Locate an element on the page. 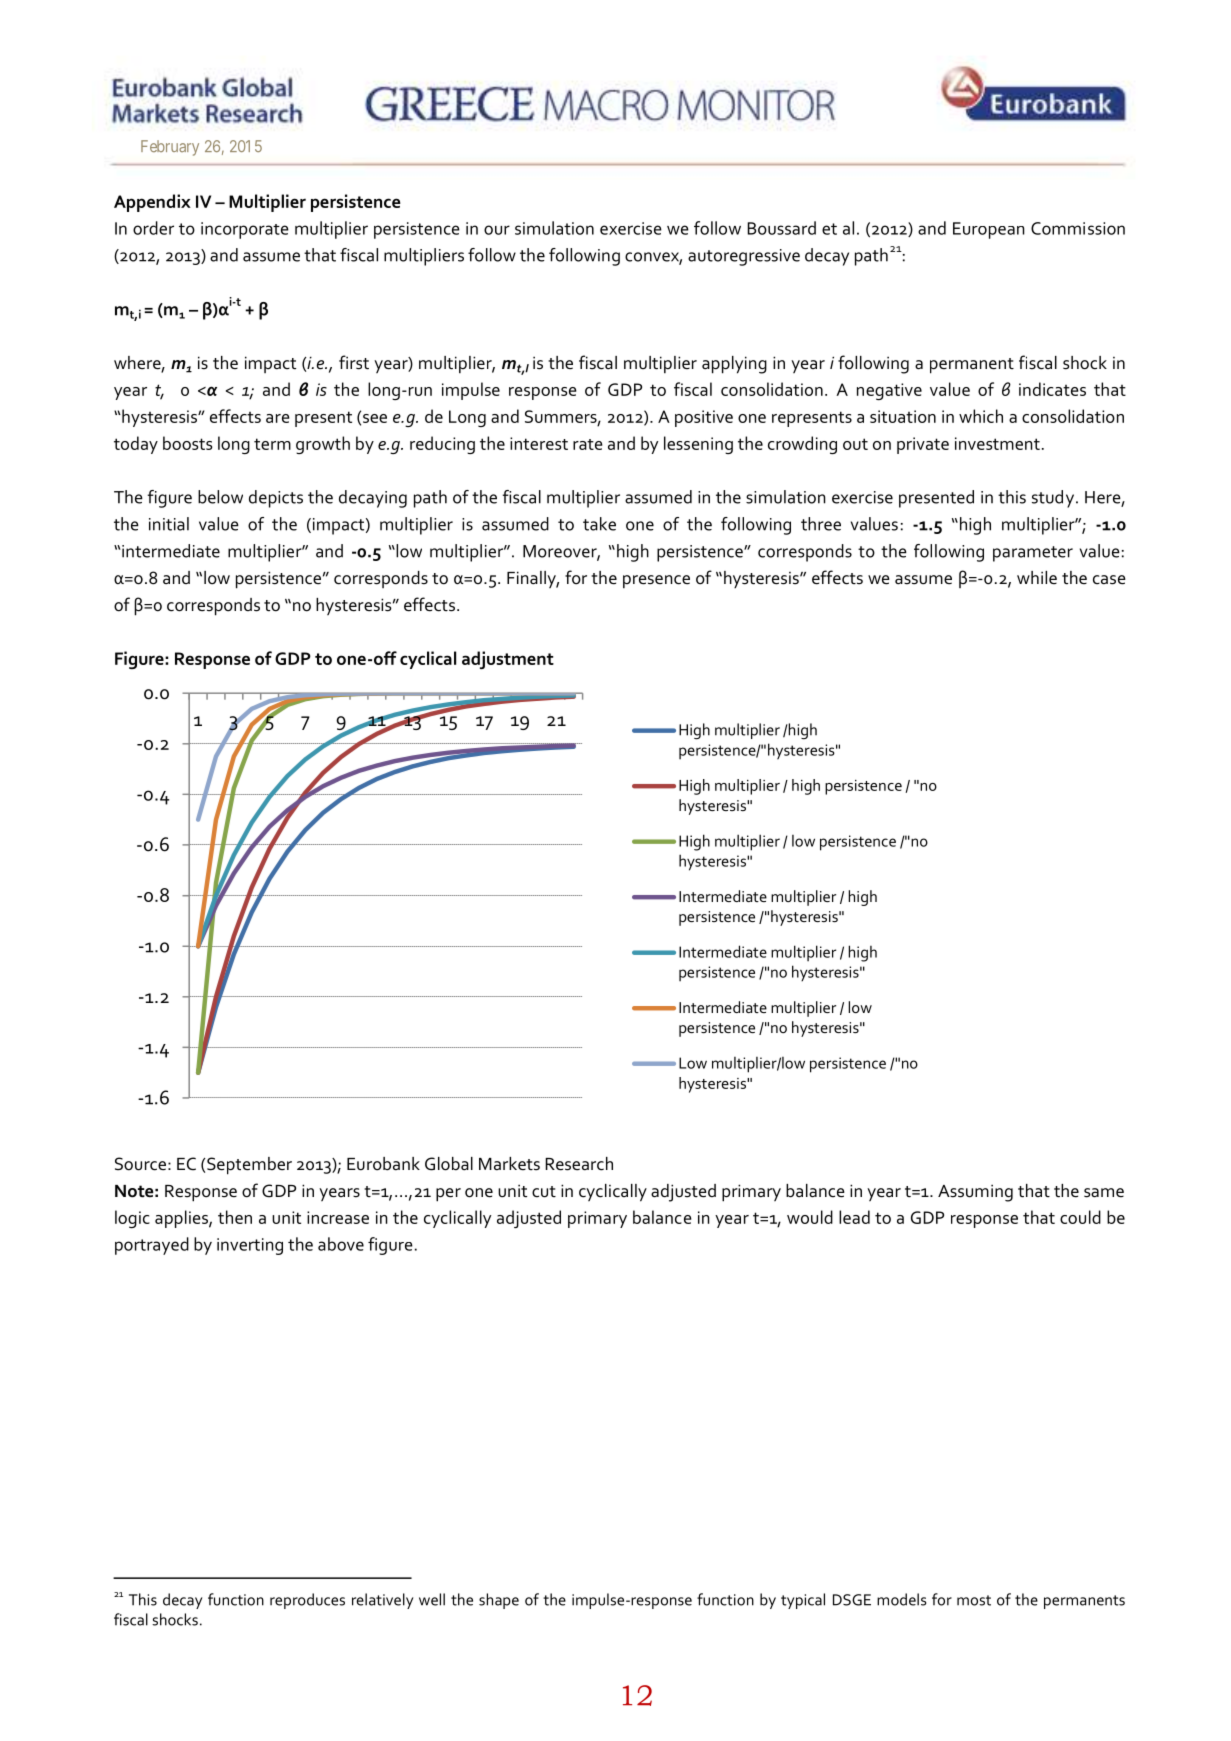 The image size is (1231, 1741). autoregressive is located at coordinates (744, 257).
